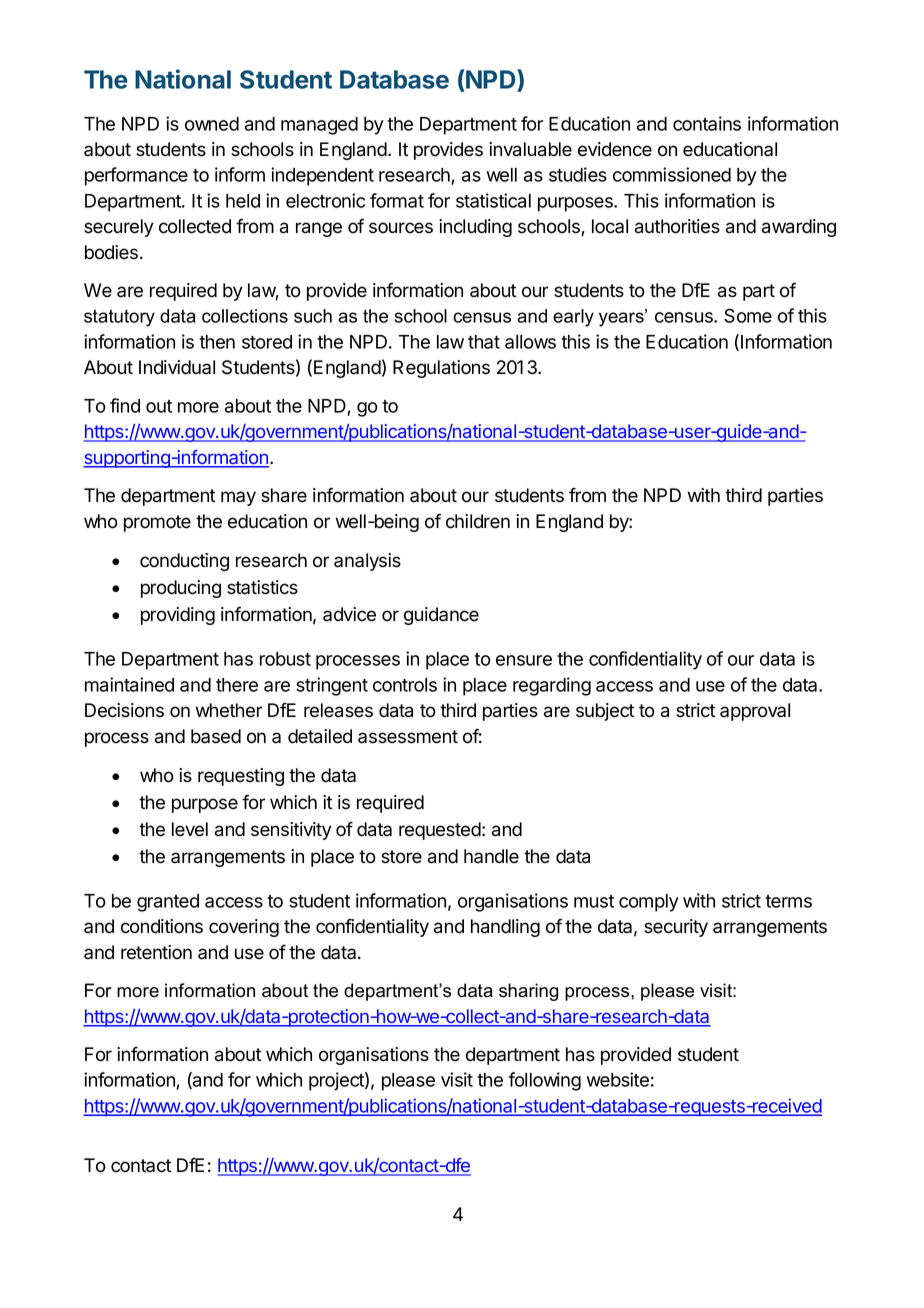  I want to click on Some, so click(748, 315).
